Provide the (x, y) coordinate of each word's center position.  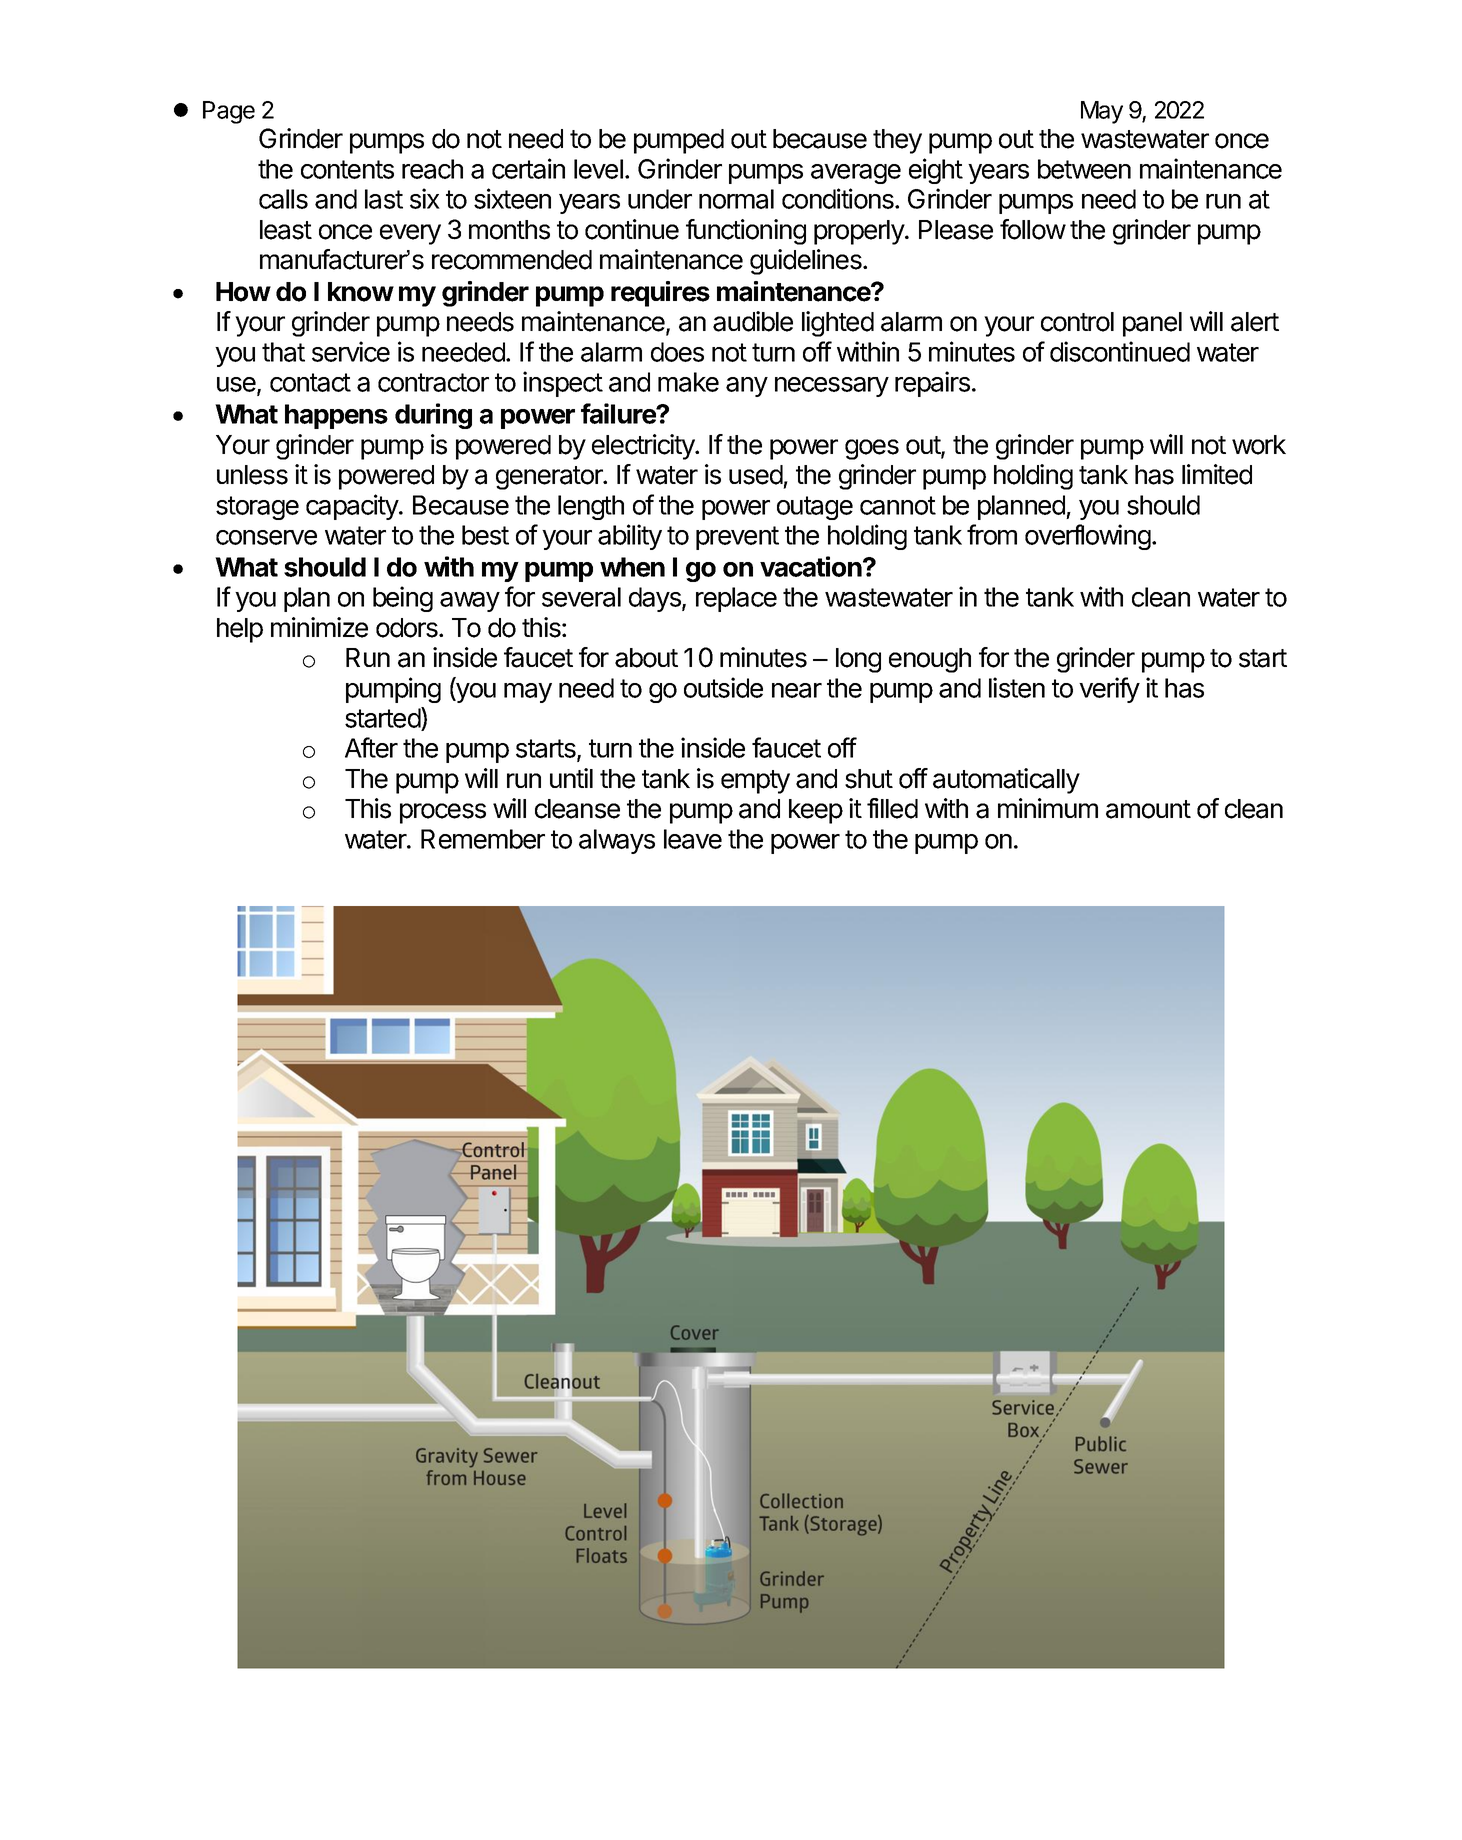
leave (693, 839)
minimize (319, 627)
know (361, 292)
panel (1152, 324)
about (646, 658)
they (897, 141)
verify (1109, 690)
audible (753, 321)
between (1084, 169)
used (756, 475)
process (443, 813)
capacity (353, 507)
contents (347, 169)
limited (1217, 474)
